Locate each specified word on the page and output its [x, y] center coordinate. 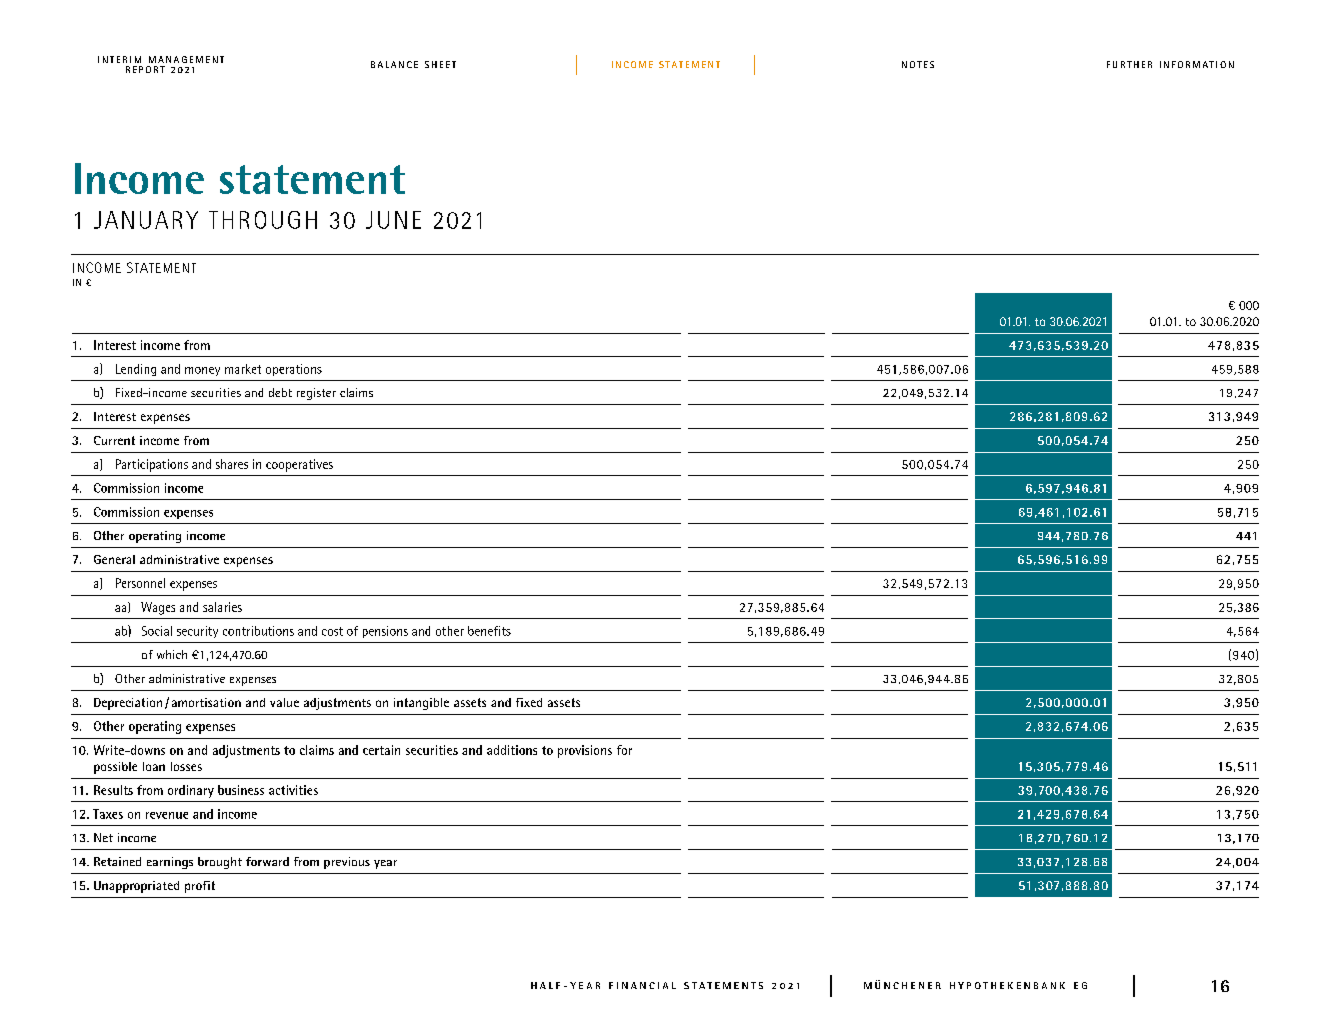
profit [200, 887]
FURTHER [1129, 64]
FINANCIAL [642, 985]
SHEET [440, 64]
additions [512, 750]
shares [232, 464]
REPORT [145, 69]
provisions [585, 751]
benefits [489, 631]
